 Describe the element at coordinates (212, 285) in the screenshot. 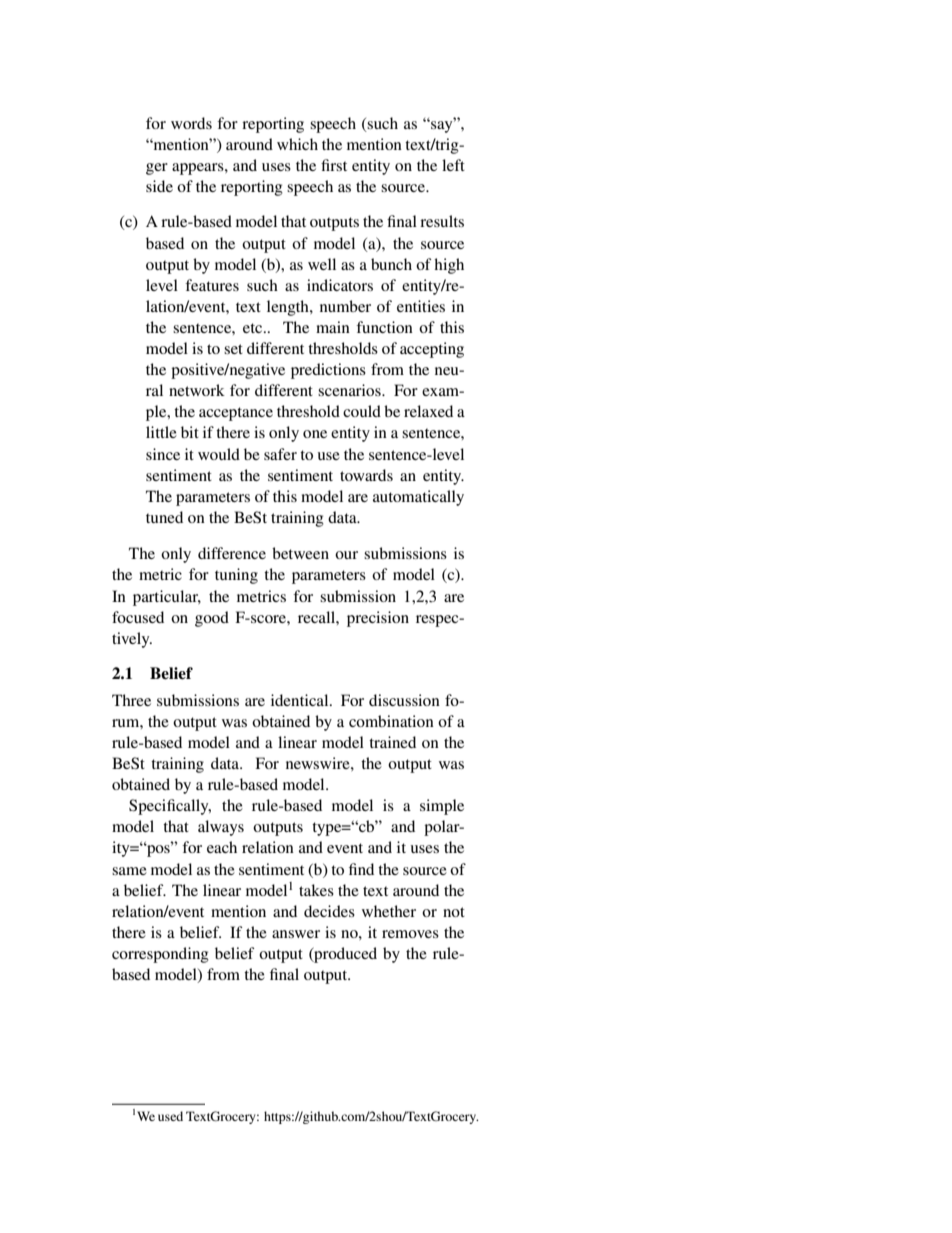

I see `features` at that location.
